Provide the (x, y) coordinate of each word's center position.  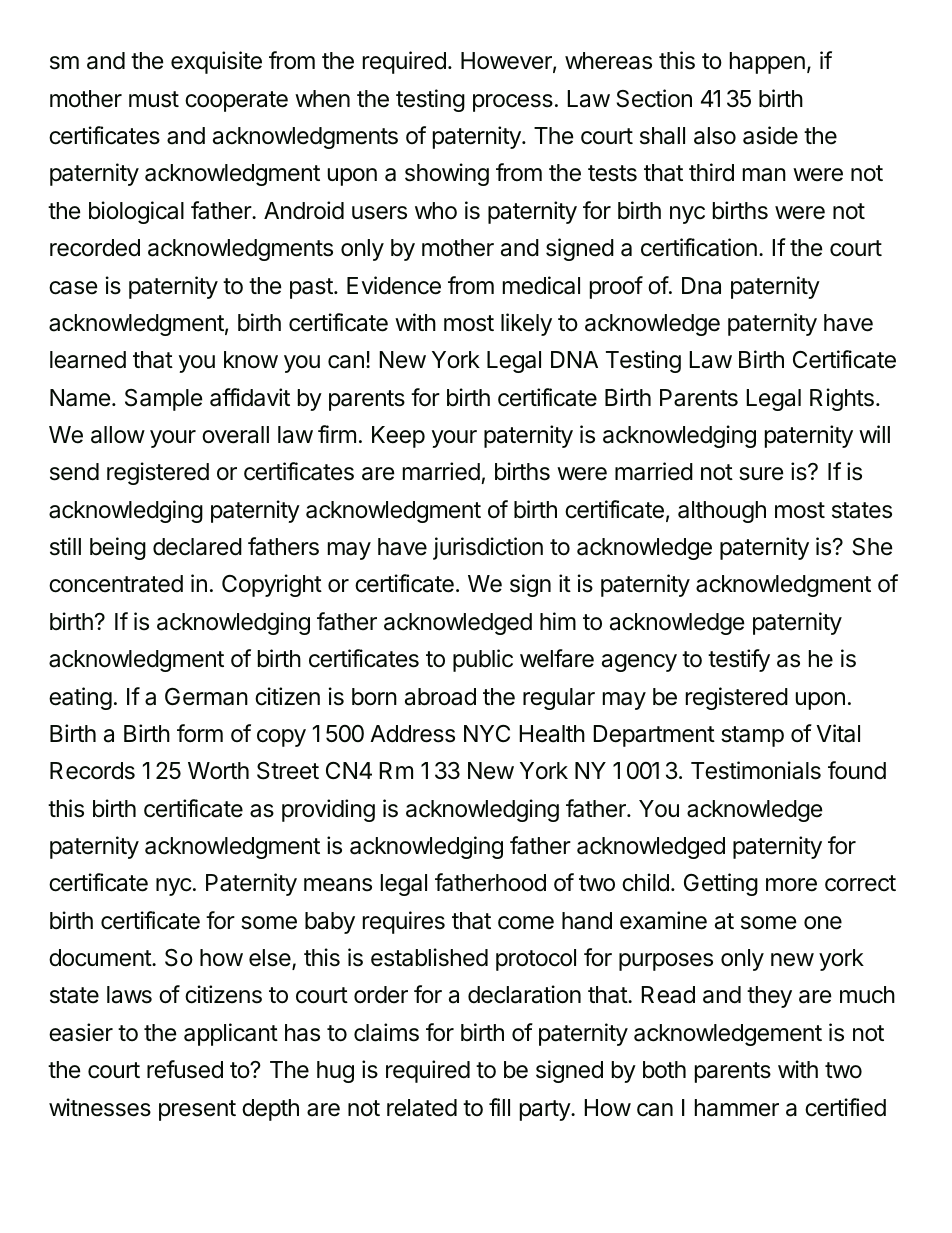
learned (88, 360)
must (154, 99)
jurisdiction (488, 548)
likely (526, 324)
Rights (842, 399)
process (513, 103)
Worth (218, 771)
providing (328, 810)
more (791, 885)
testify (739, 660)
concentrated (116, 584)
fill (499, 1107)
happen (767, 63)
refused (185, 1069)
